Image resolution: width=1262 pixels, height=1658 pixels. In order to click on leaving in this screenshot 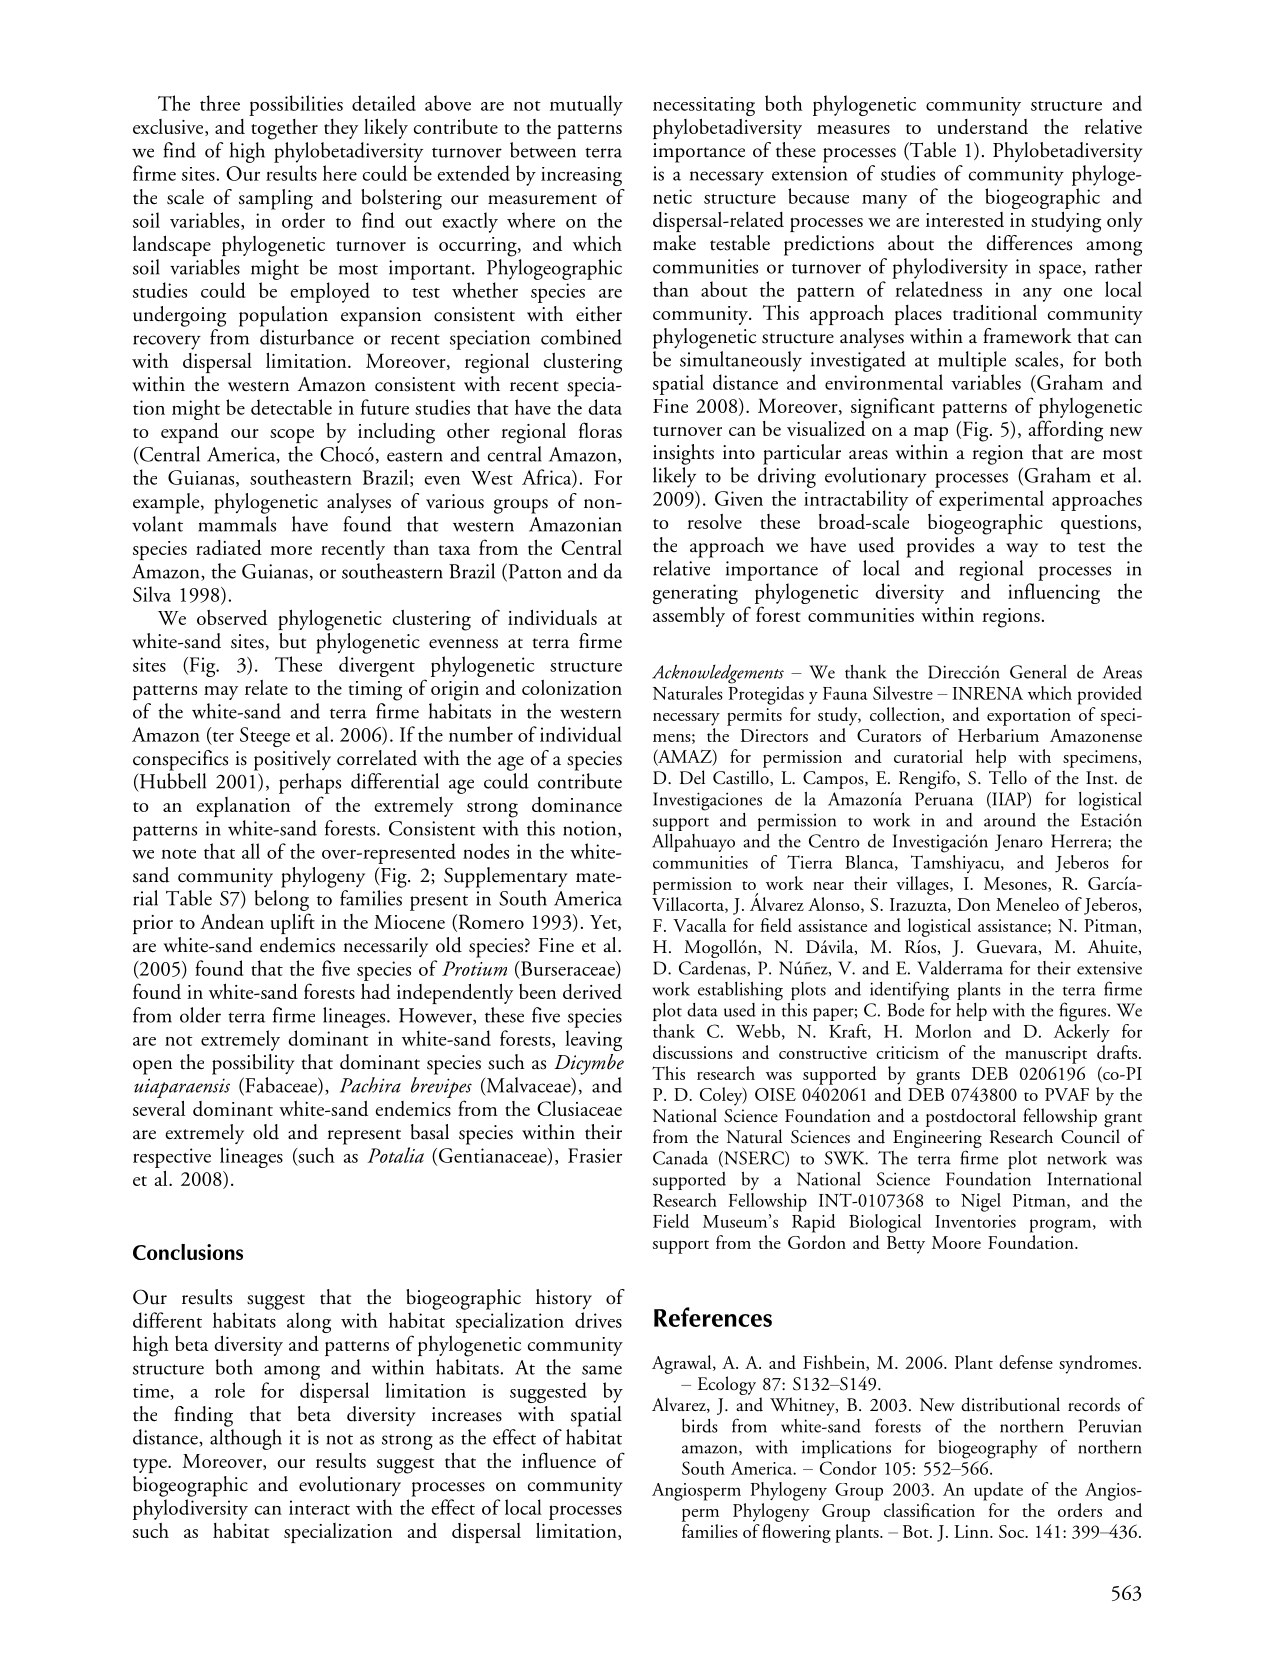, I will do `click(593, 1040)`.
